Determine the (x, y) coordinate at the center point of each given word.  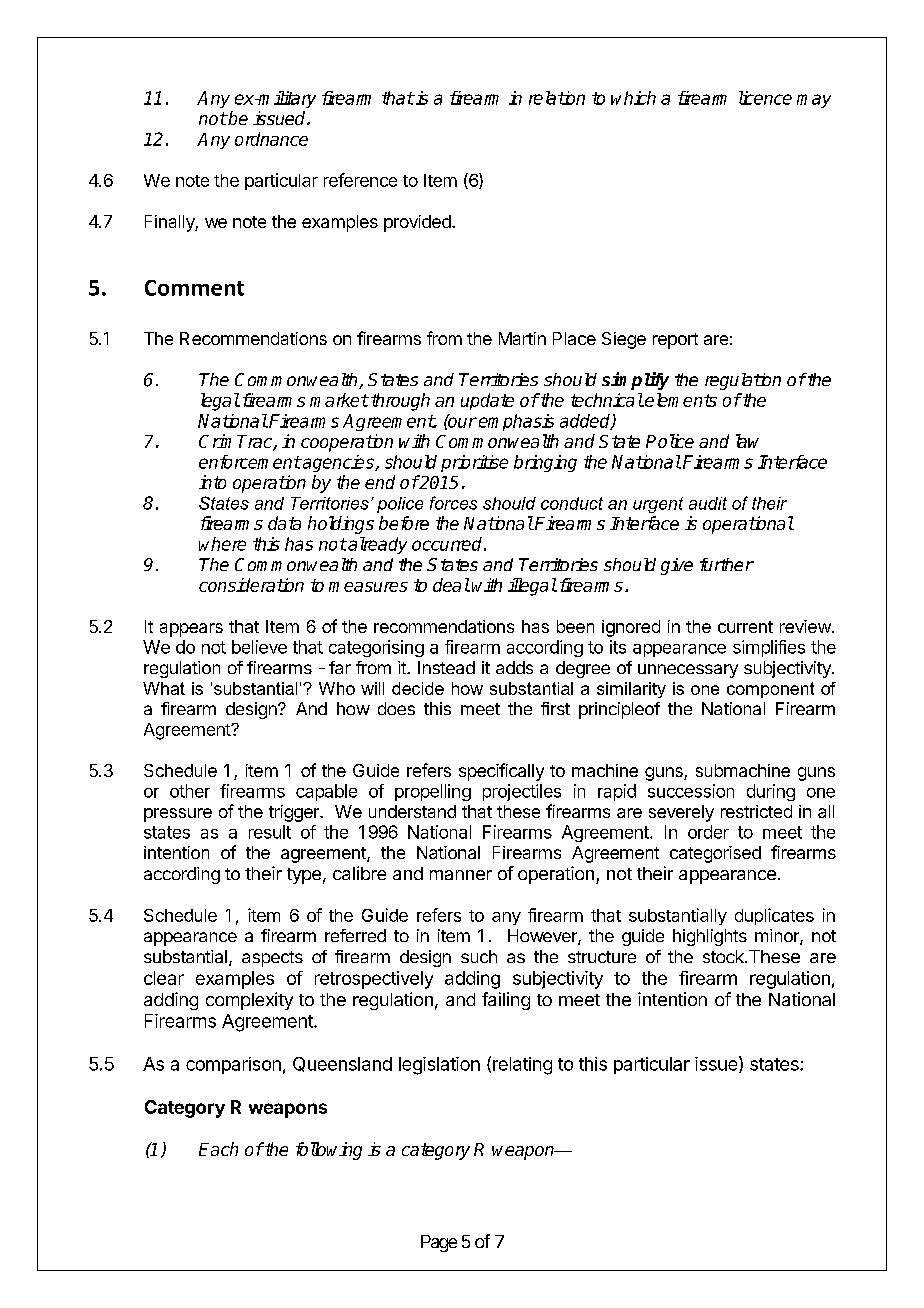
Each (218, 1149)
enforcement (250, 462)
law (747, 441)
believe (259, 647)
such (479, 956)
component (770, 690)
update (487, 401)
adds (514, 667)
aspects (272, 959)
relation (557, 98)
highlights (710, 937)
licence (765, 98)
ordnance (271, 139)
